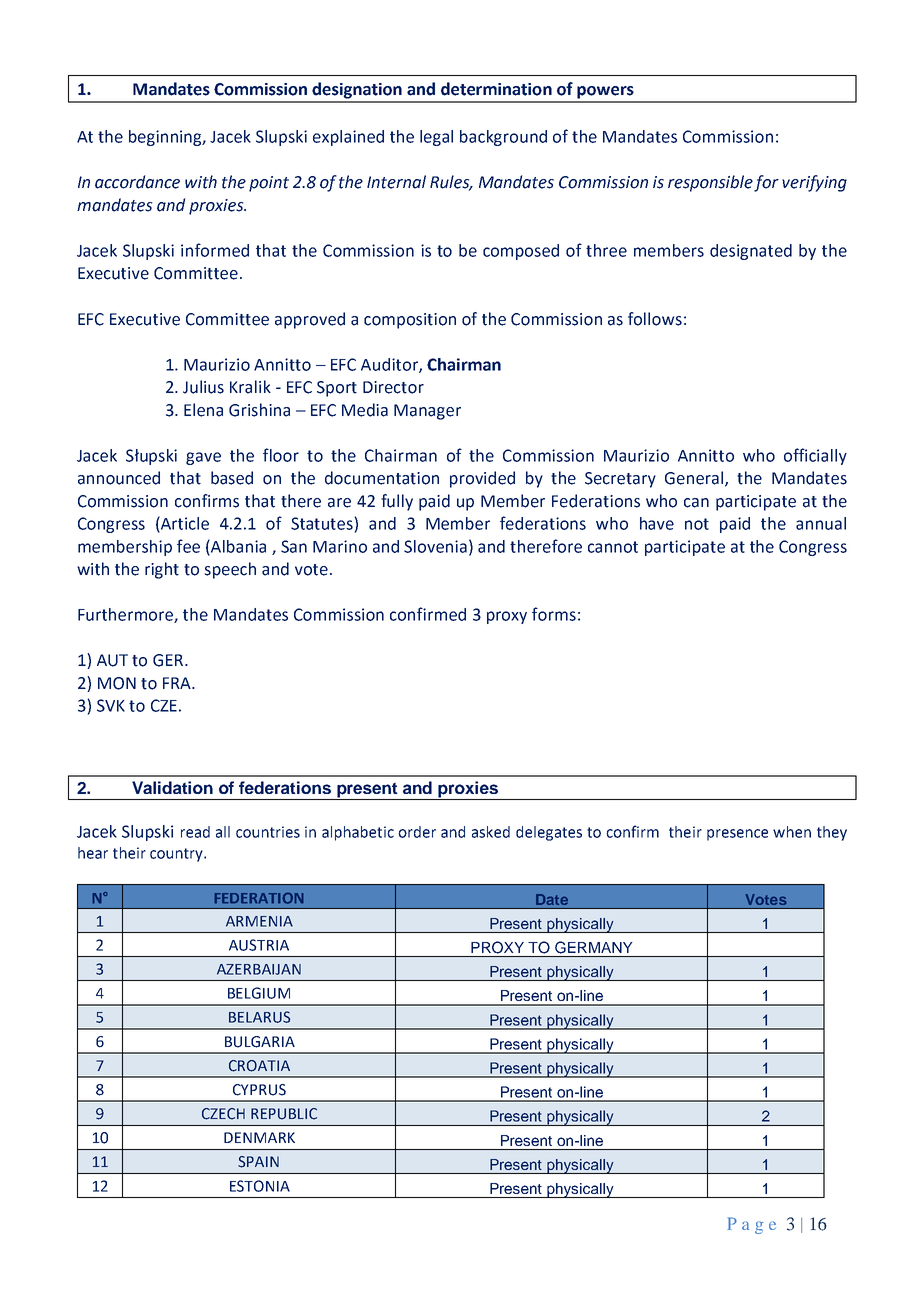 The height and width of the screenshot is (1308, 924). I want to click on responsible, so click(710, 183).
